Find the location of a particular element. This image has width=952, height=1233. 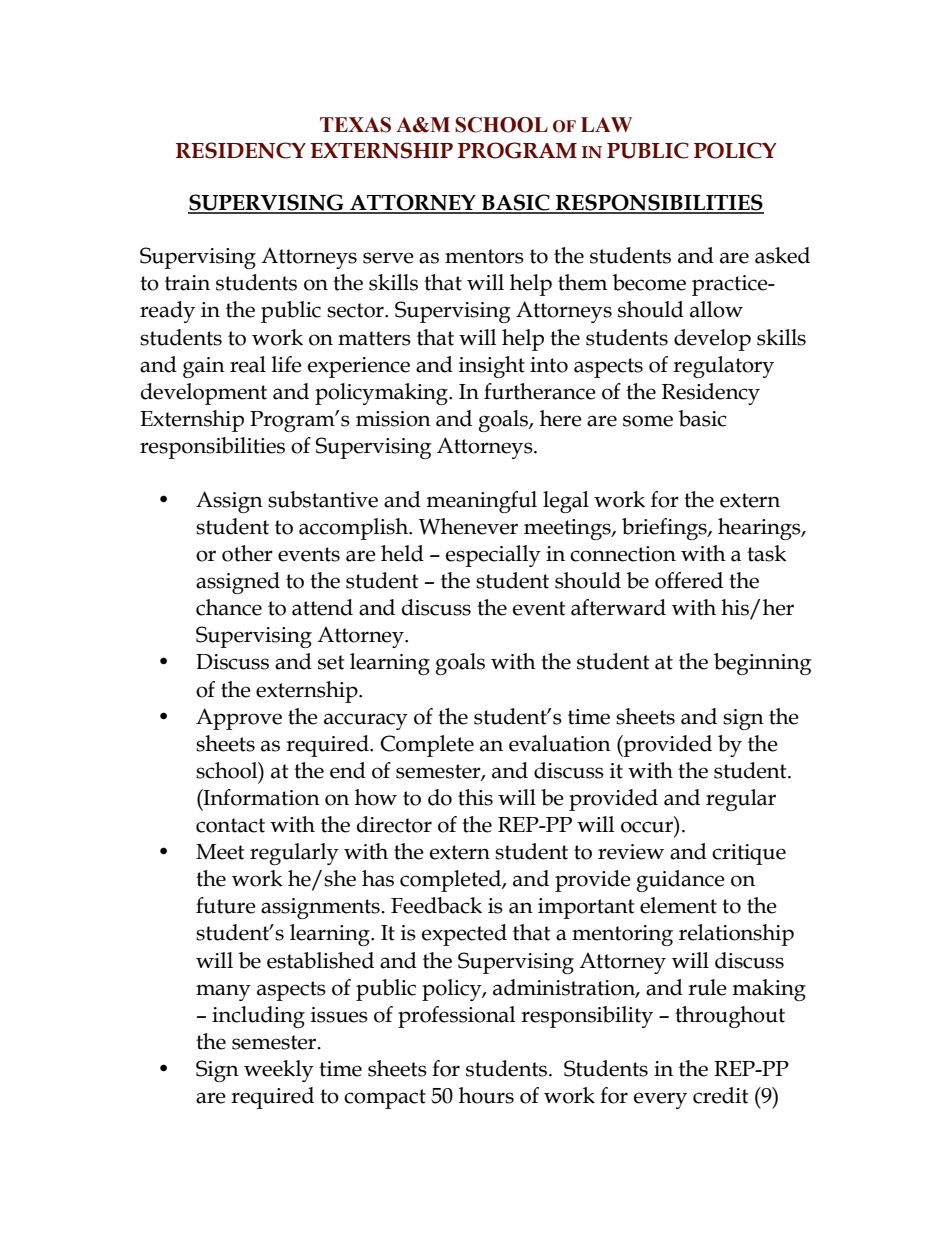

real is located at coordinates (248, 364).
